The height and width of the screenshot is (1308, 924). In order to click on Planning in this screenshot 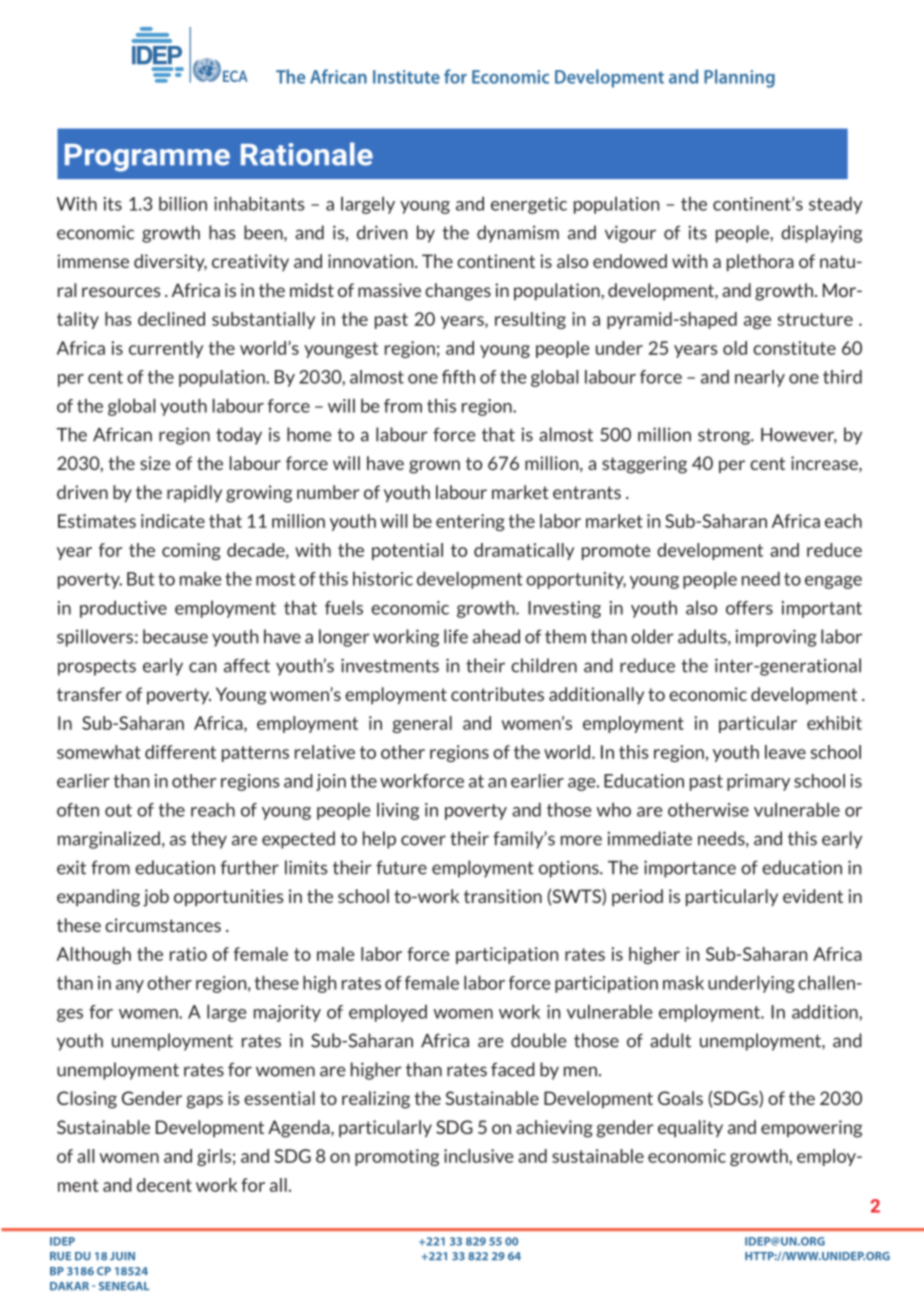, I will do `click(739, 78)`.
